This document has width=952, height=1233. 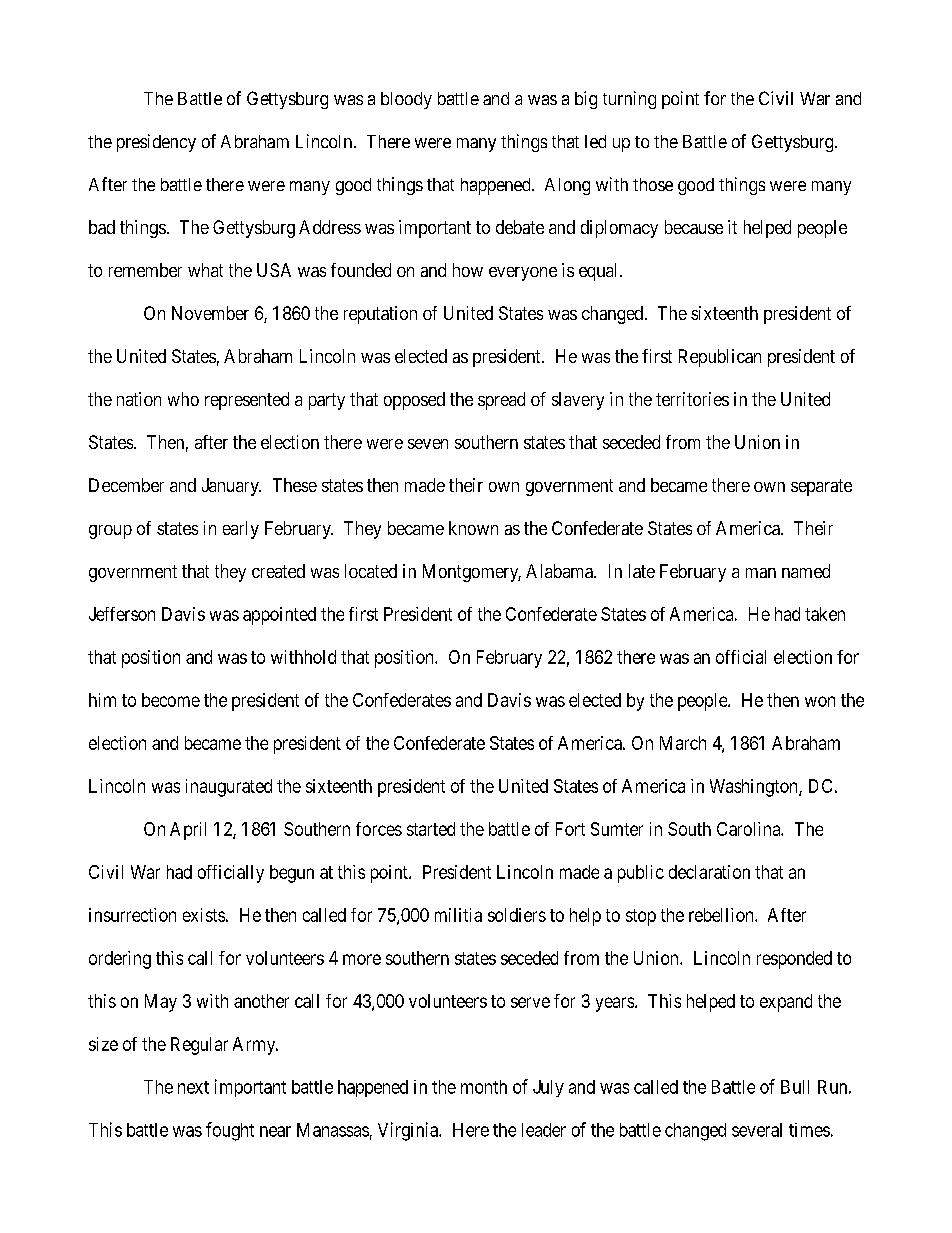 I want to click on bloody, so click(x=406, y=100).
